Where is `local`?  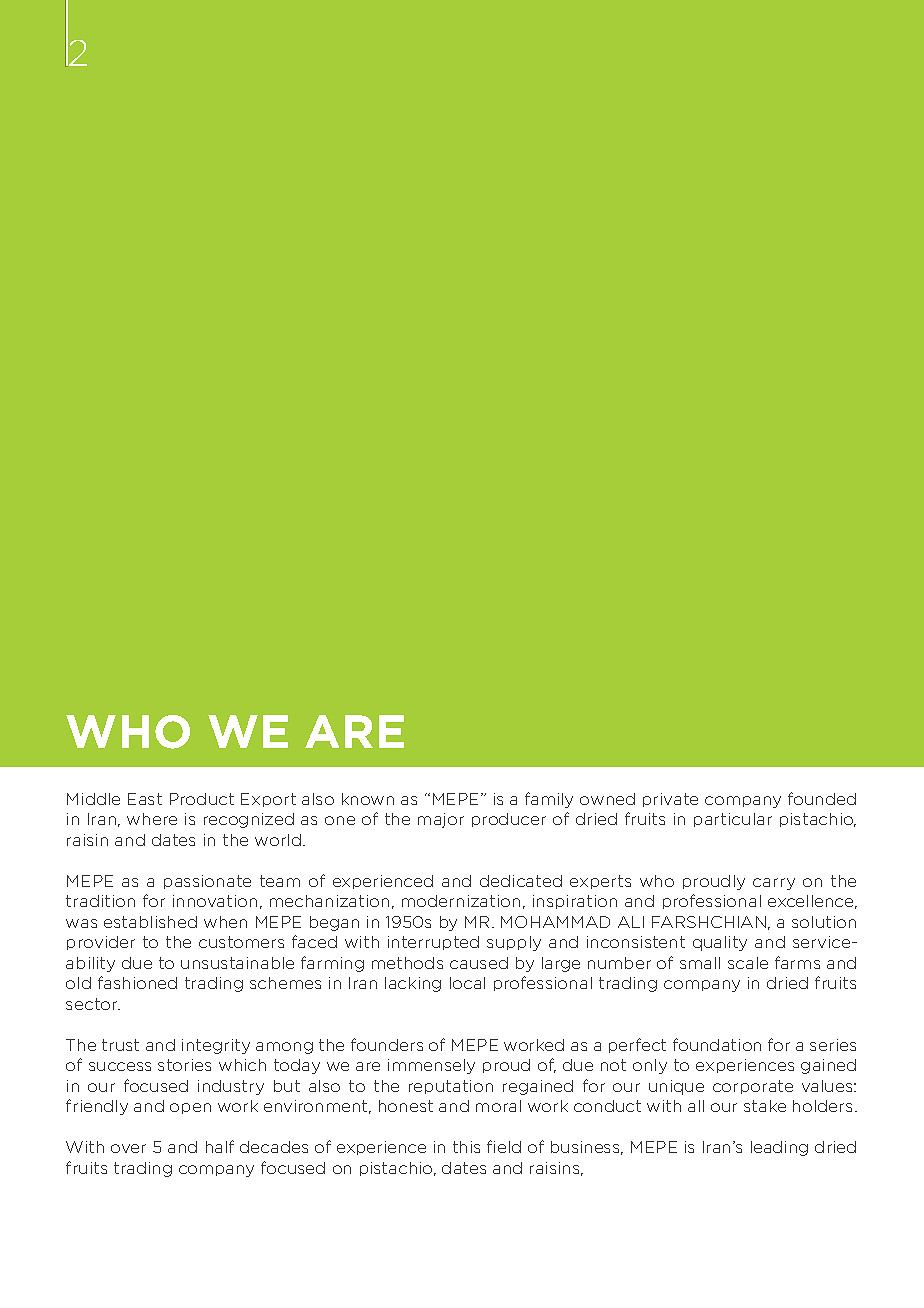
local is located at coordinates (467, 983).
